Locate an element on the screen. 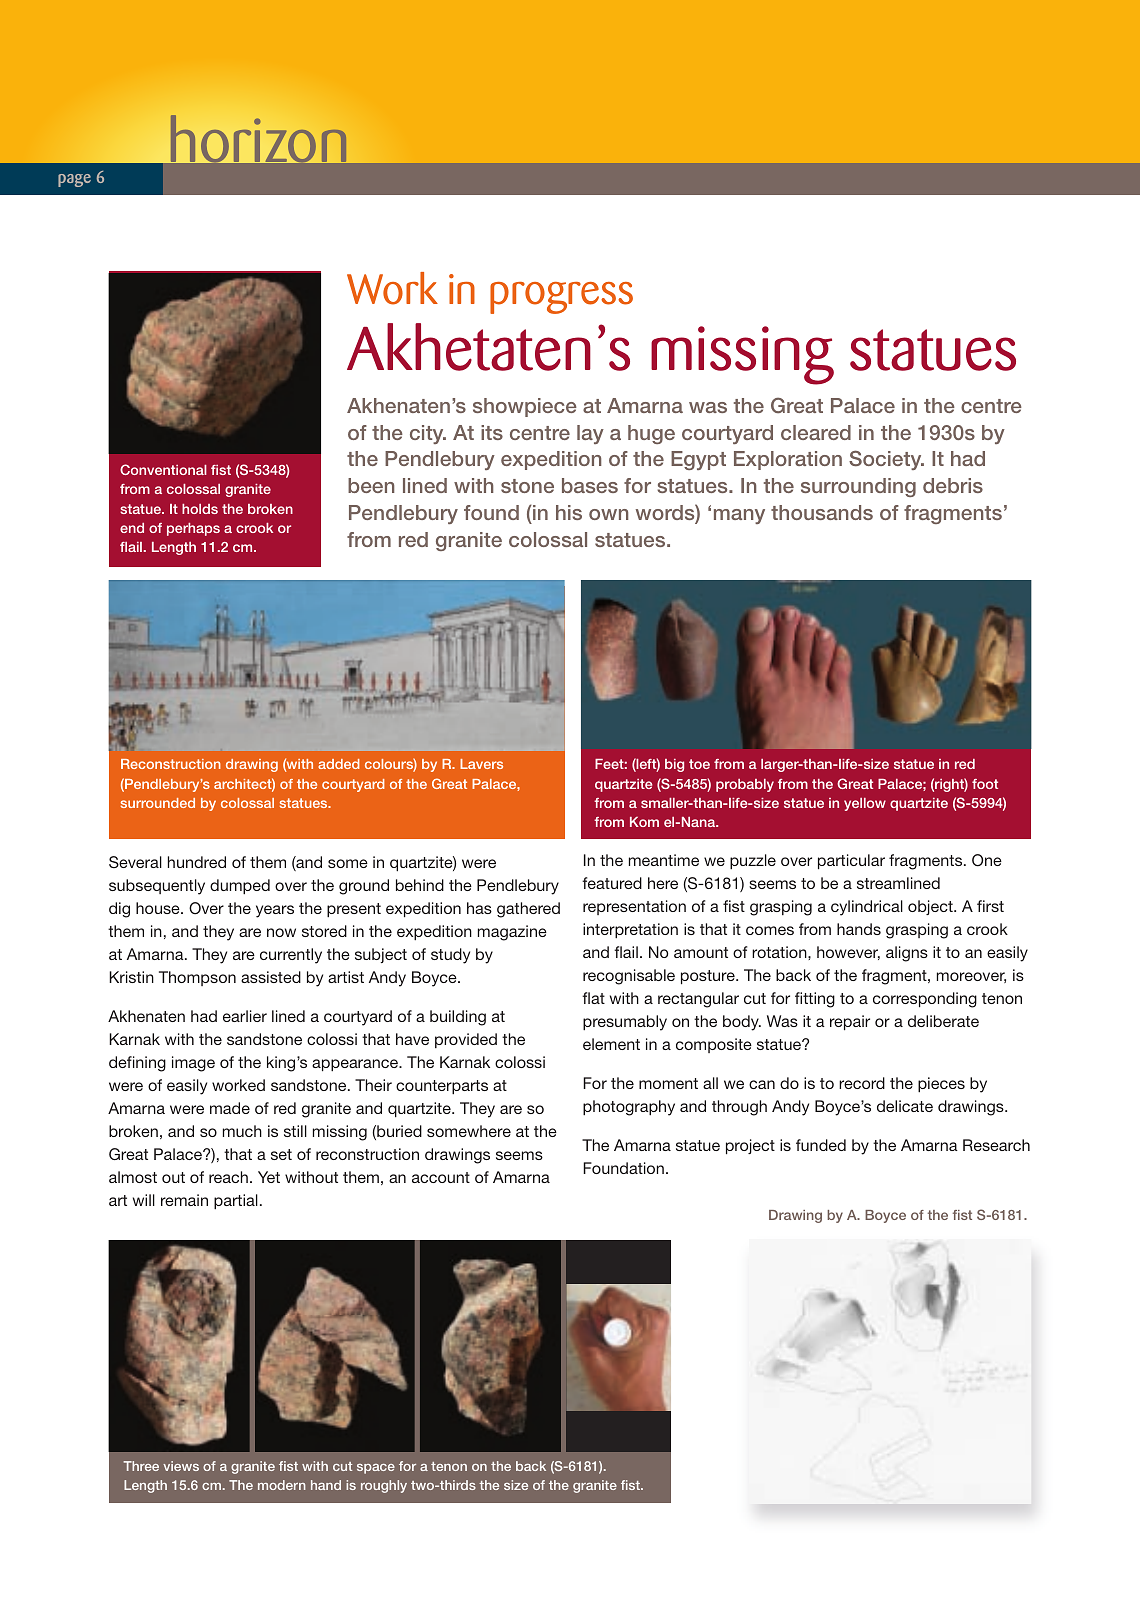 The width and height of the screenshot is (1140, 1612). cleared is located at coordinates (816, 432).
